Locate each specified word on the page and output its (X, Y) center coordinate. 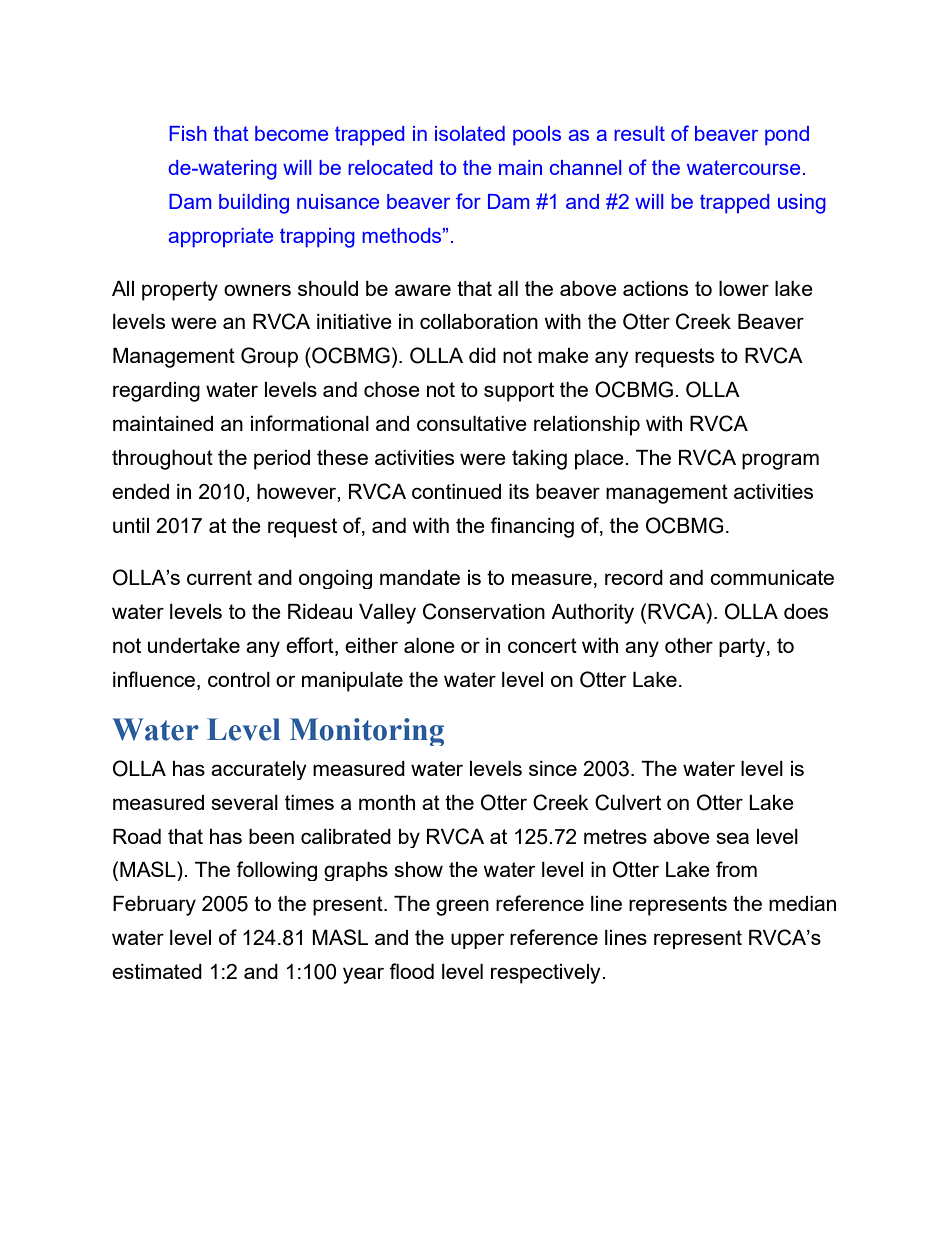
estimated (157, 971)
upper (478, 941)
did (482, 355)
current (219, 577)
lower (744, 288)
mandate (420, 577)
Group (269, 357)
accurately (259, 770)
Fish (188, 133)
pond (787, 136)
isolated (470, 133)
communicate (772, 577)
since (553, 768)
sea (732, 838)
